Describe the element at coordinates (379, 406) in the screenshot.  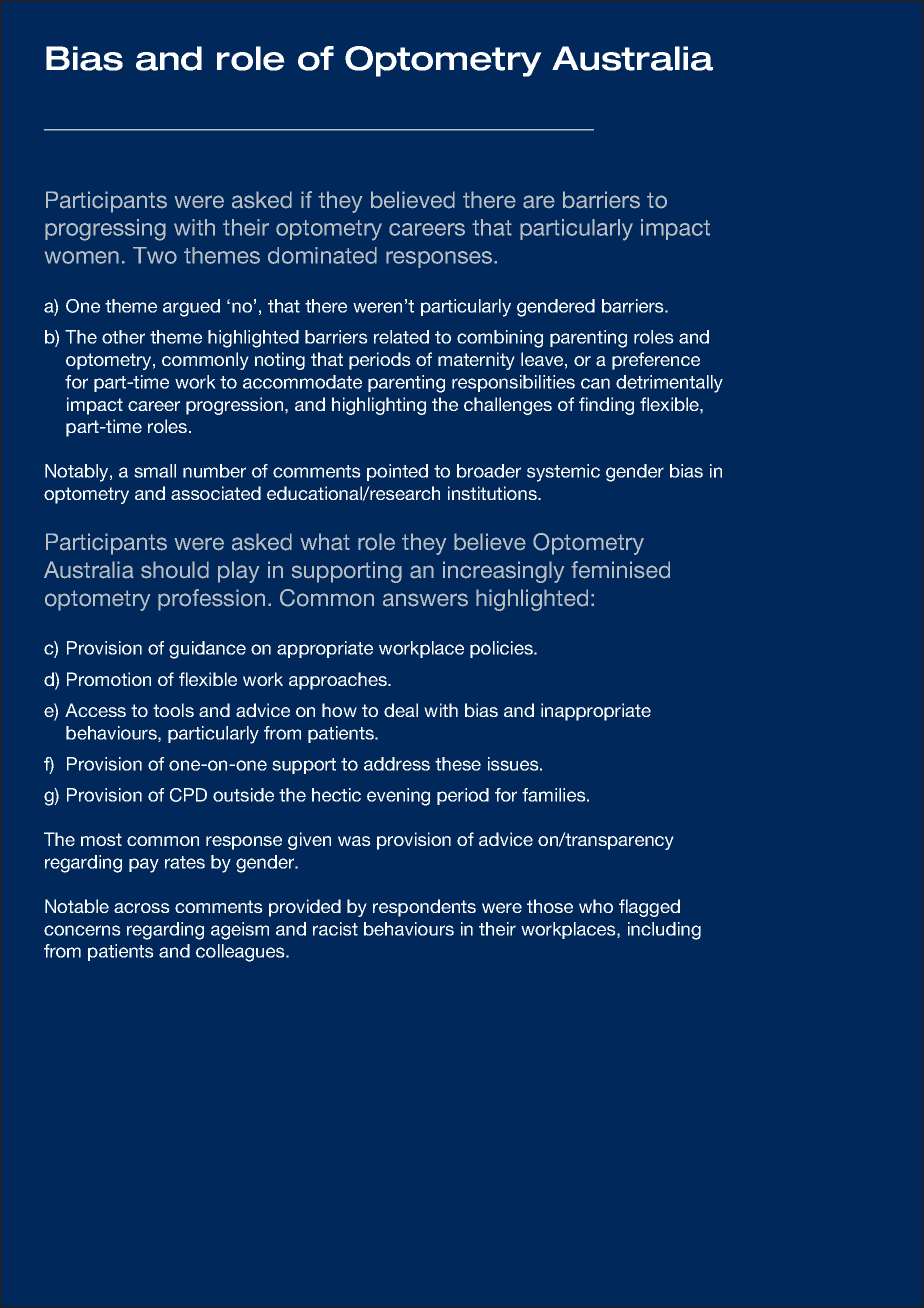
I see `highlighting` at that location.
